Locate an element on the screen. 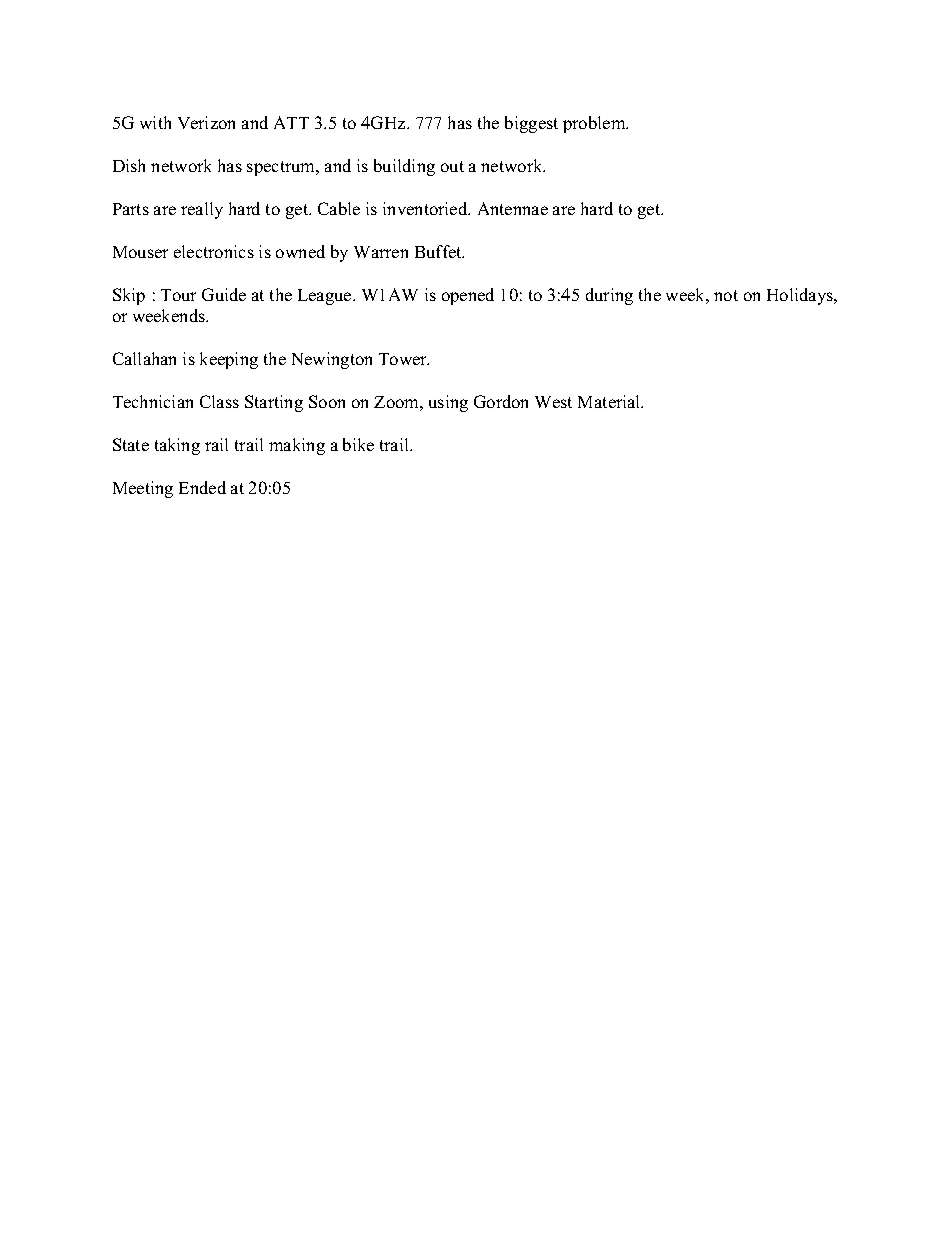  bike is located at coordinates (358, 444).
